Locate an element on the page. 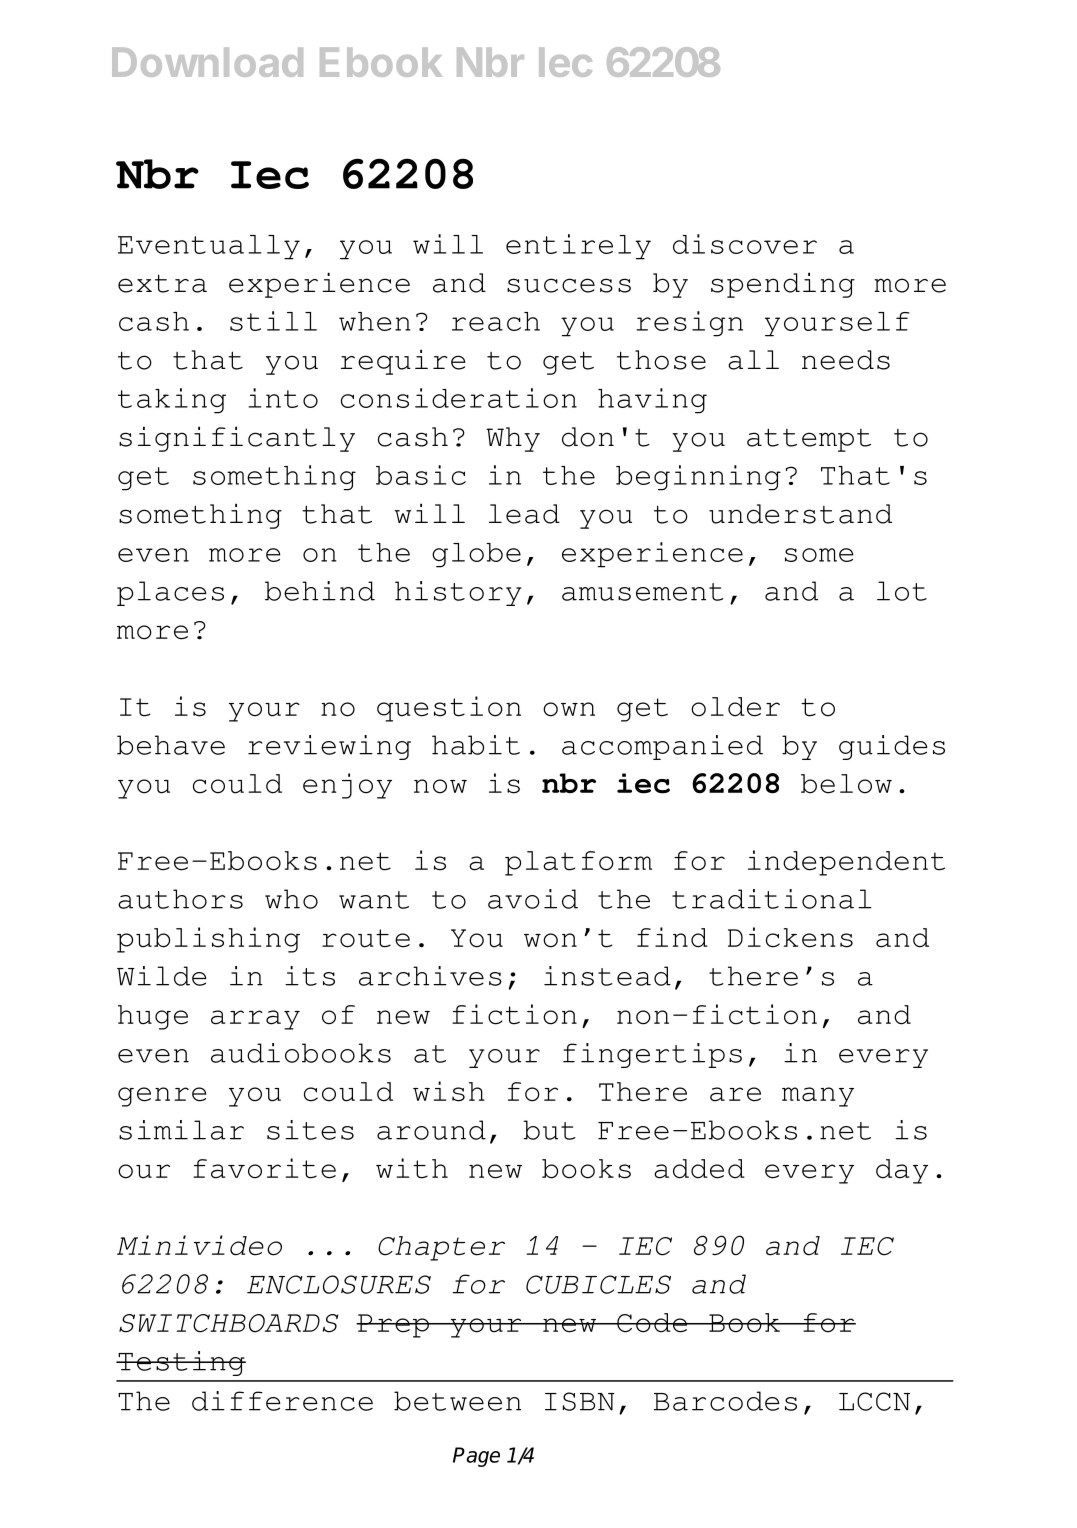  difference is located at coordinates (282, 1401).
